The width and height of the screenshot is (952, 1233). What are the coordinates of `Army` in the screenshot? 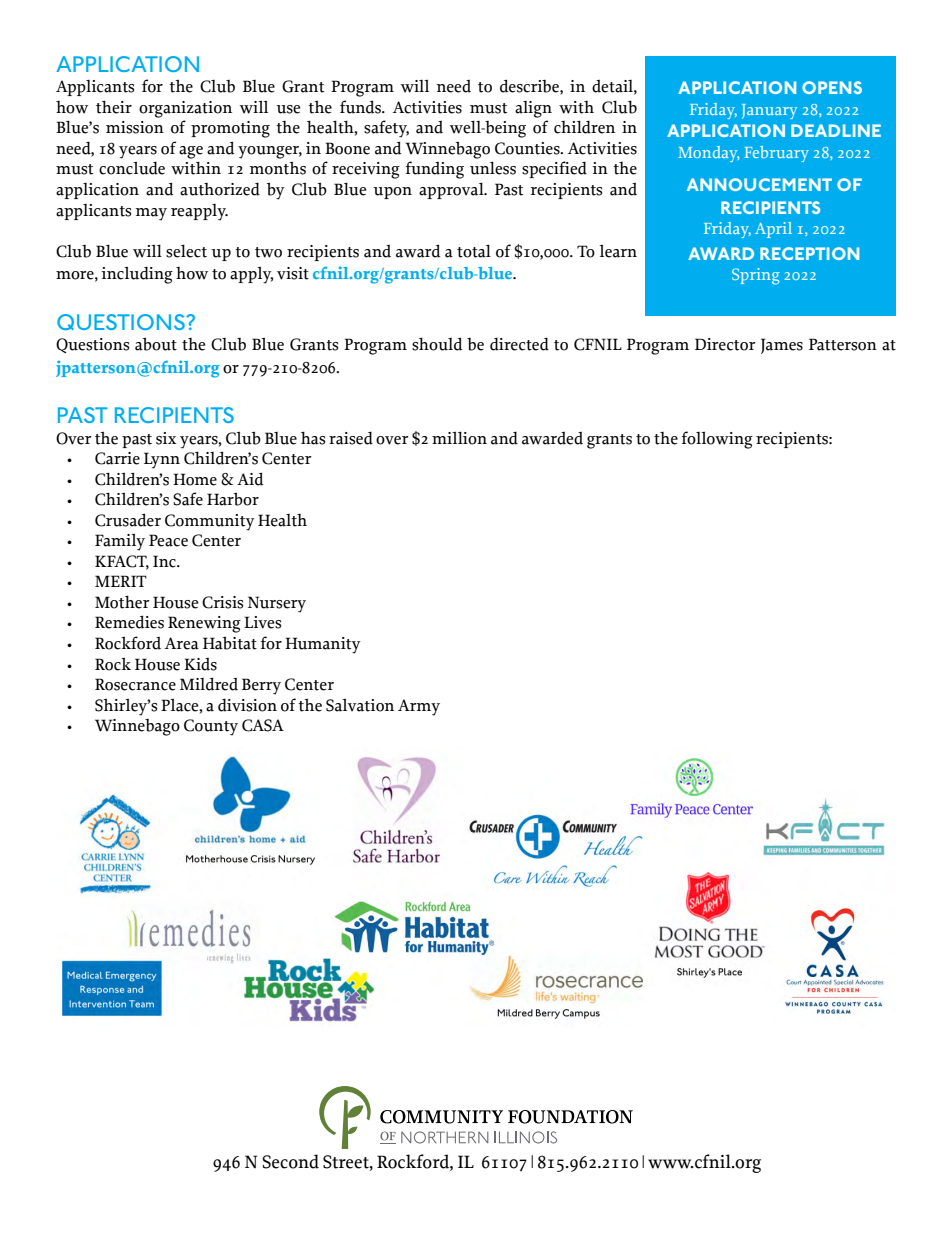 It's located at (419, 707).
